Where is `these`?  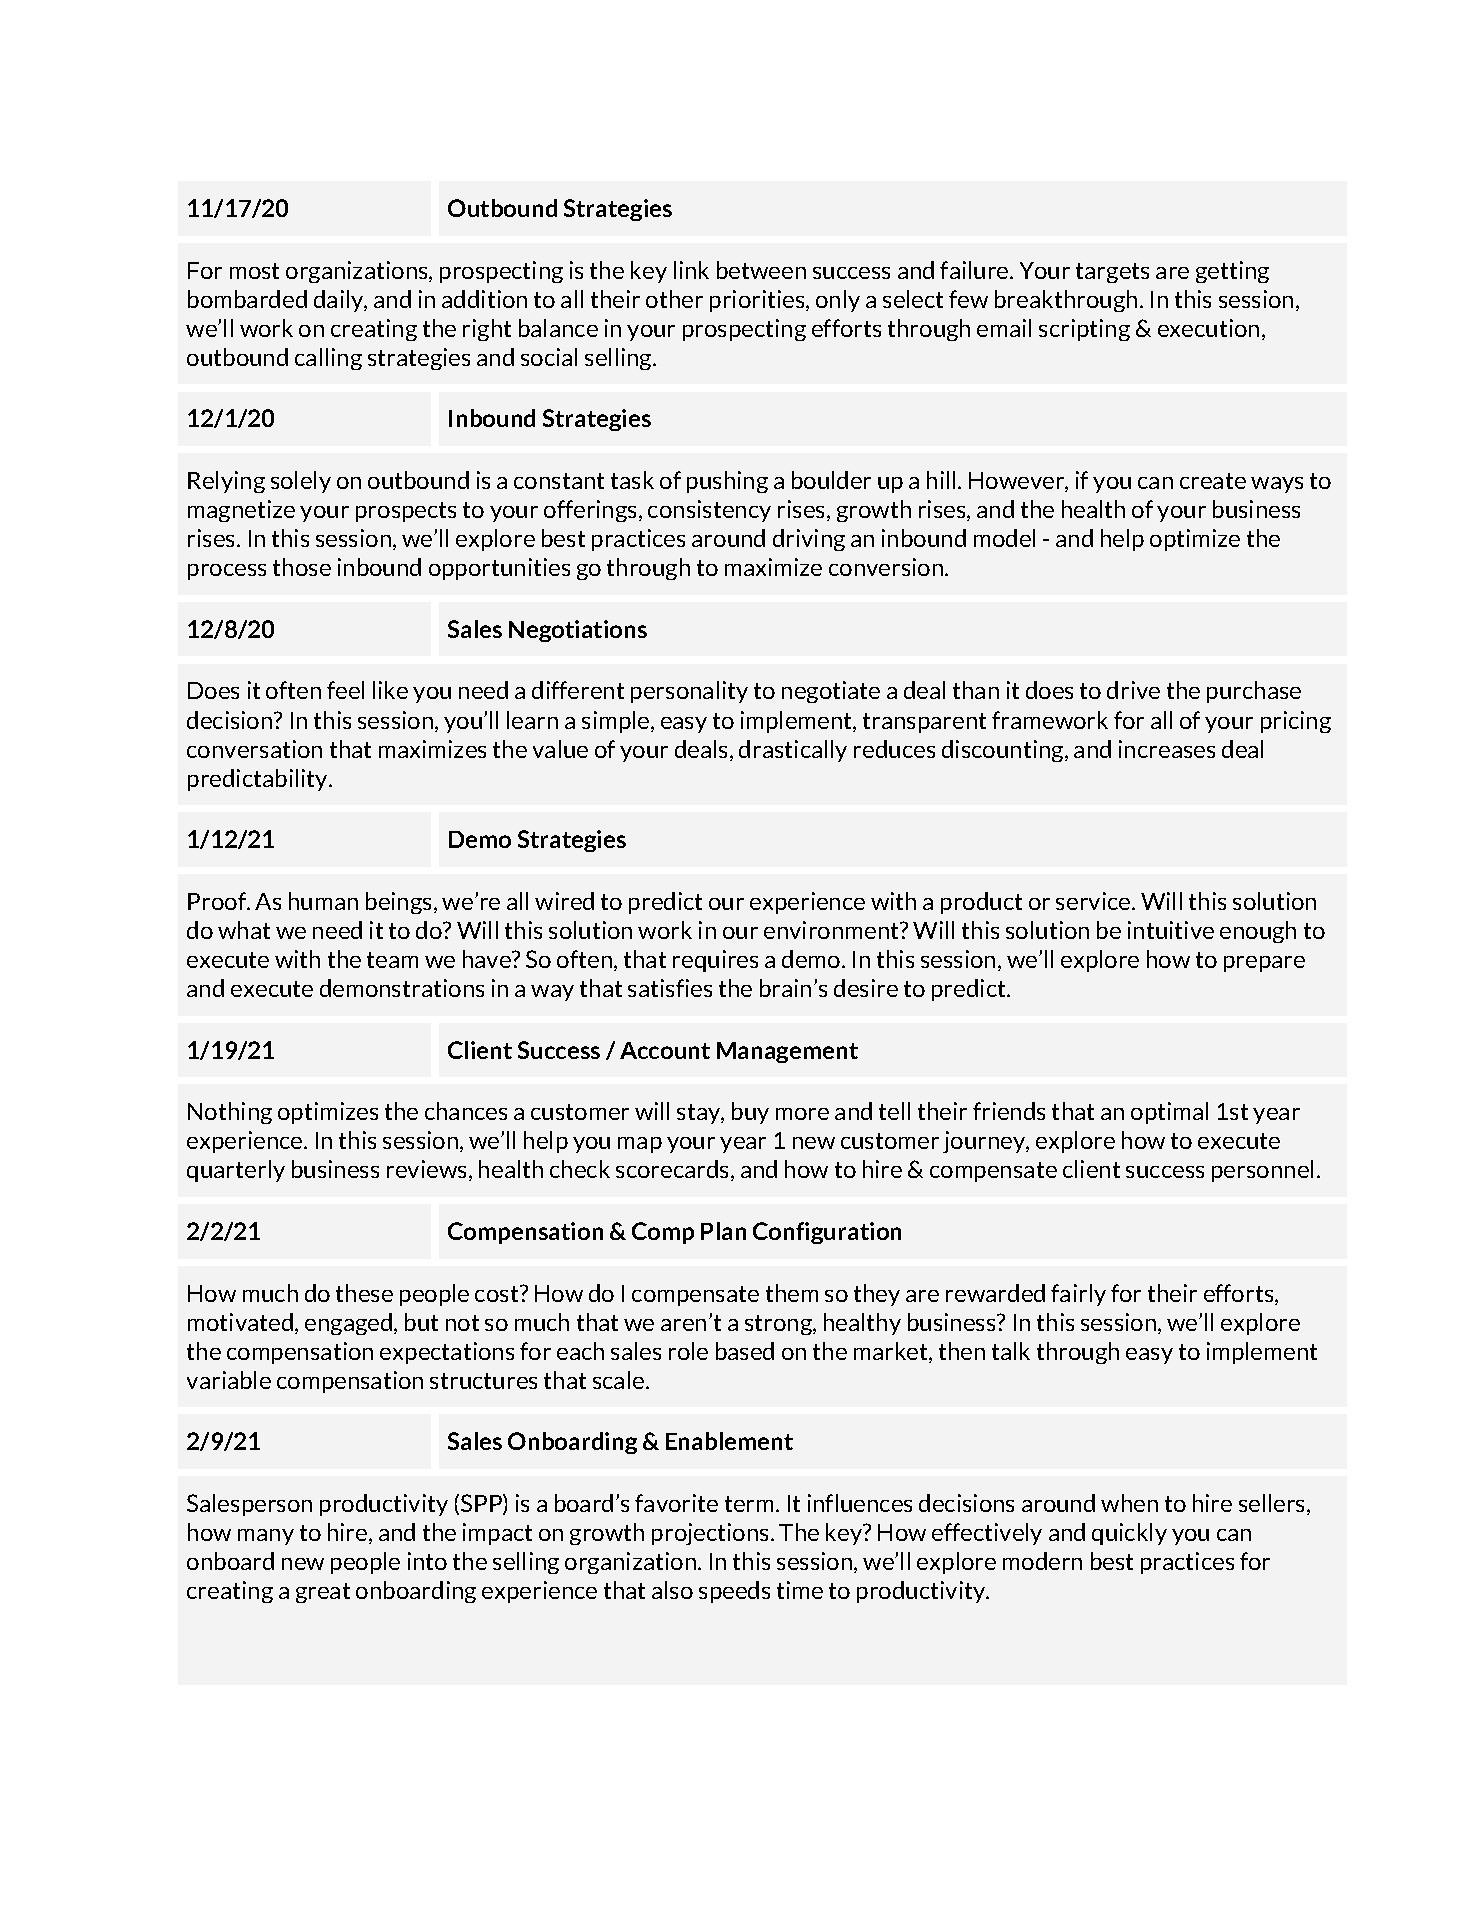
these is located at coordinates (364, 1293).
